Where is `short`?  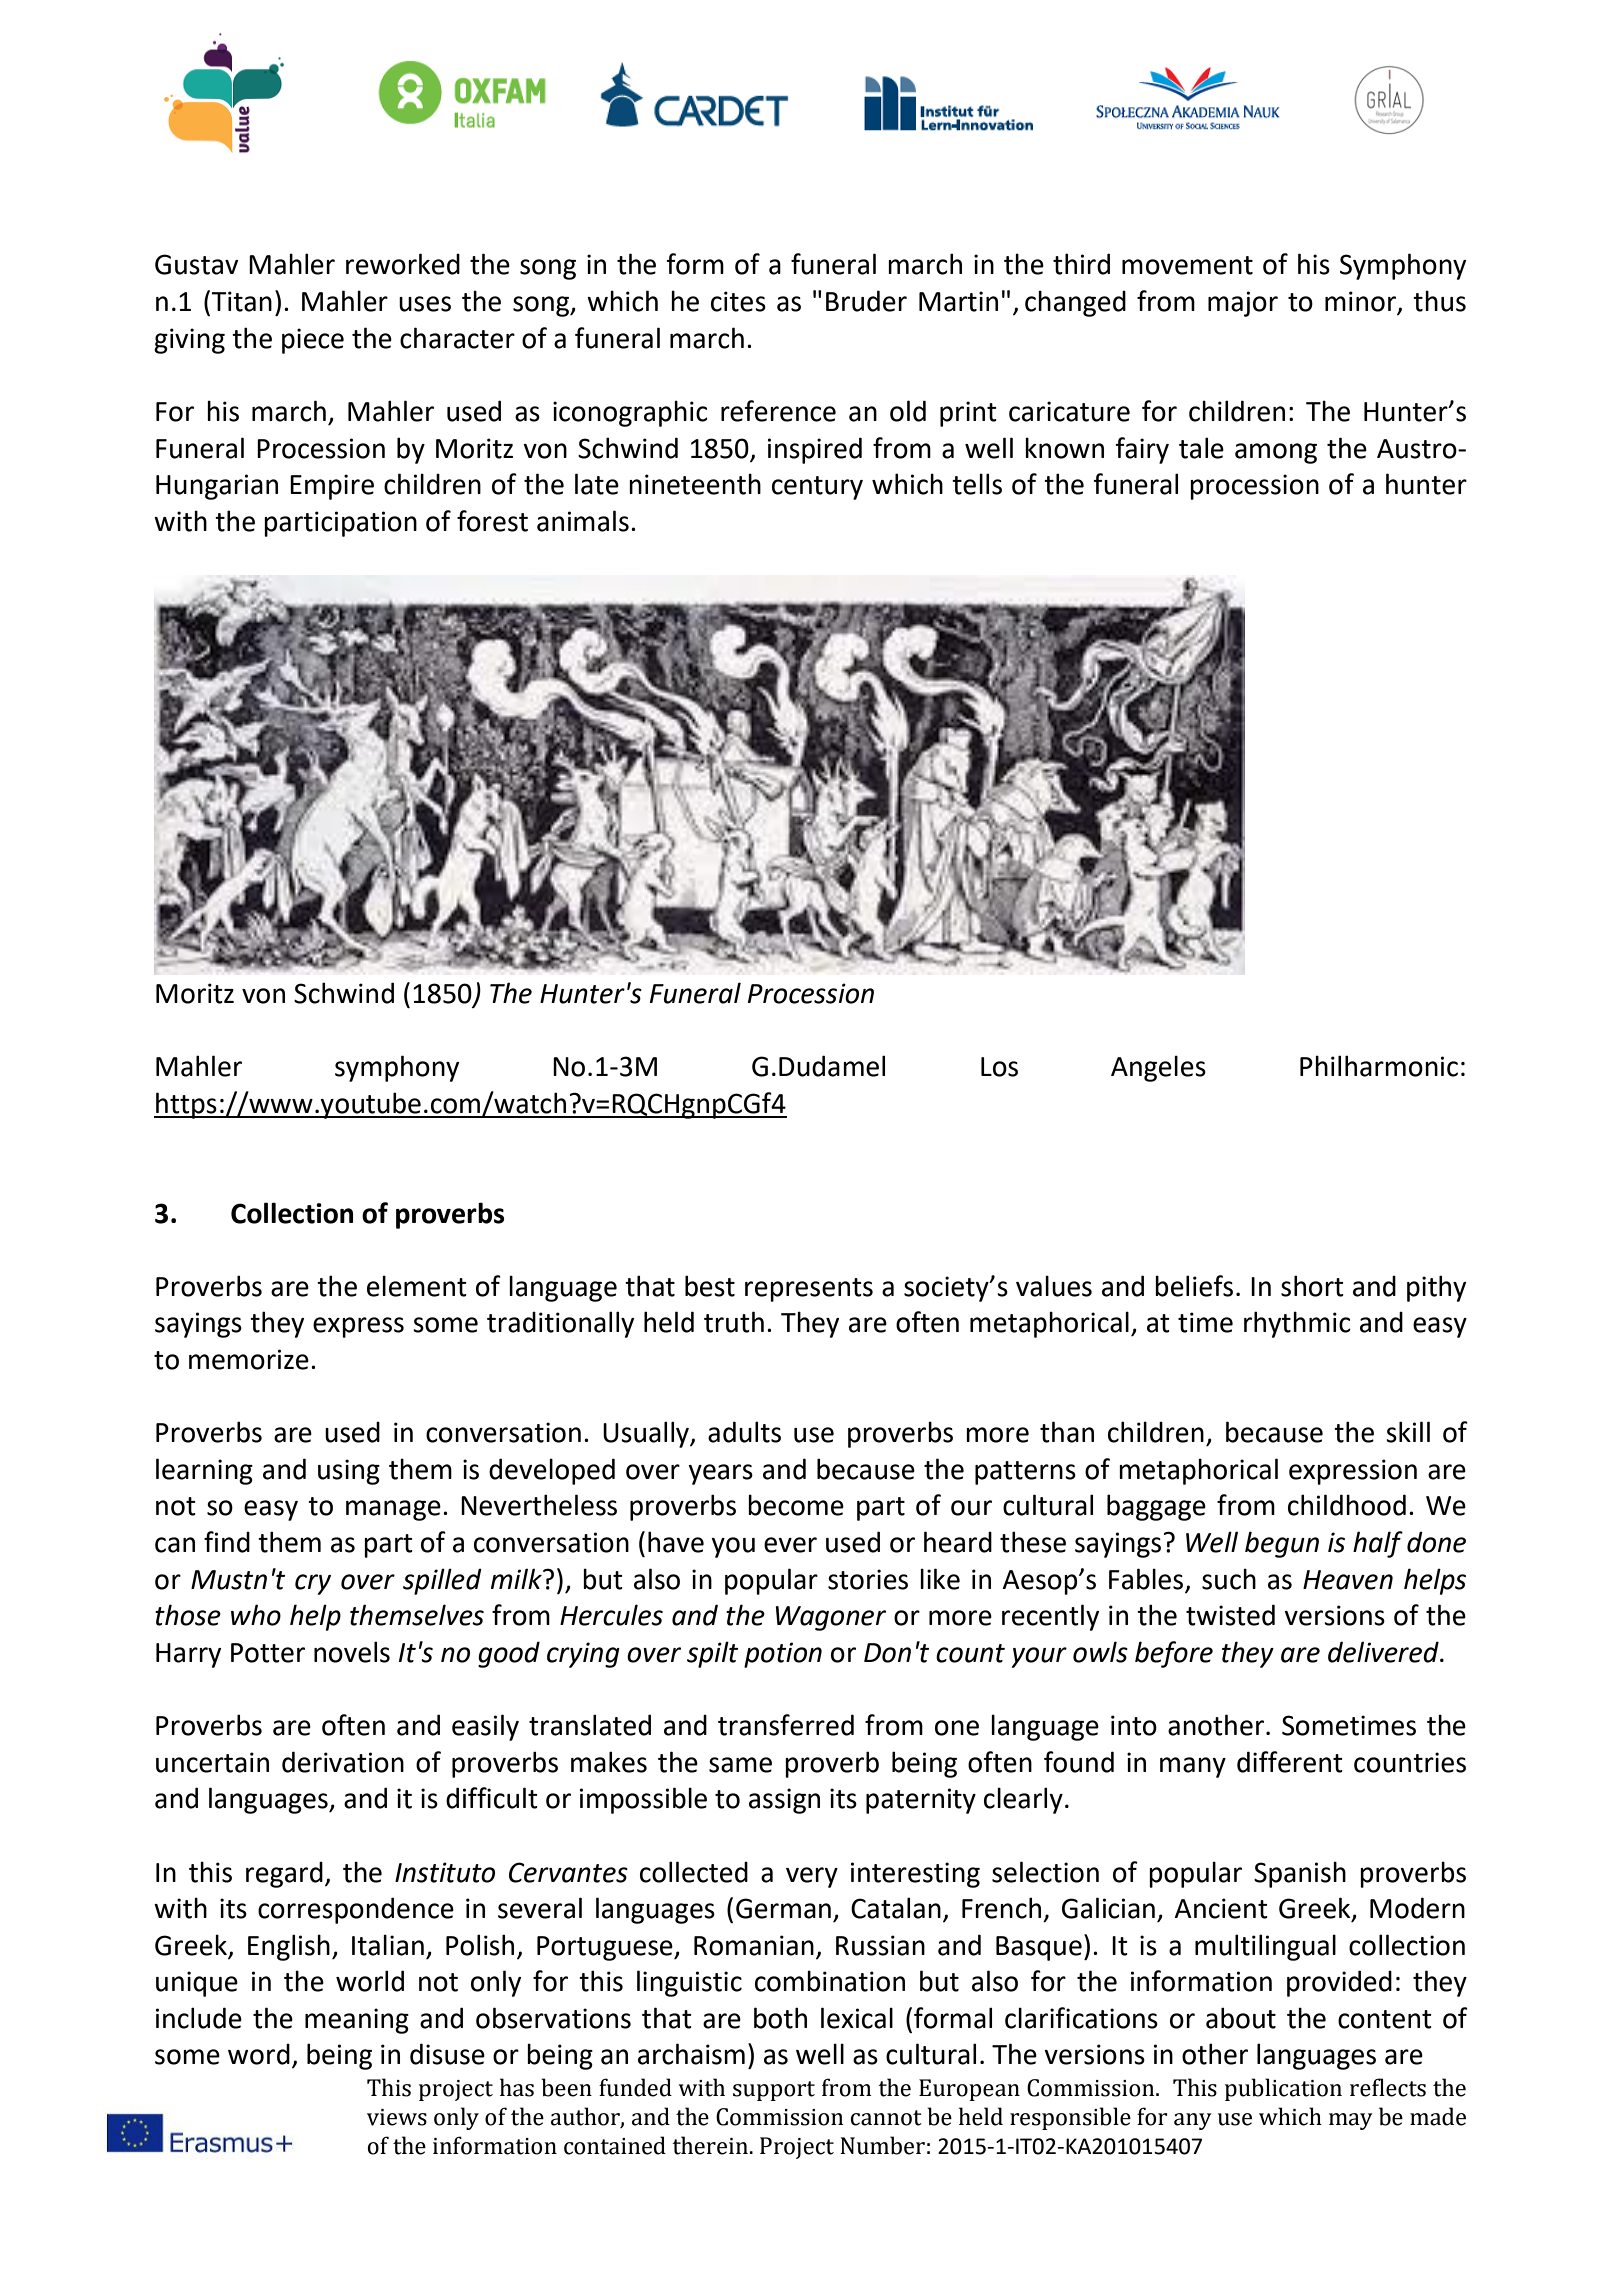
short is located at coordinates (1312, 1286).
